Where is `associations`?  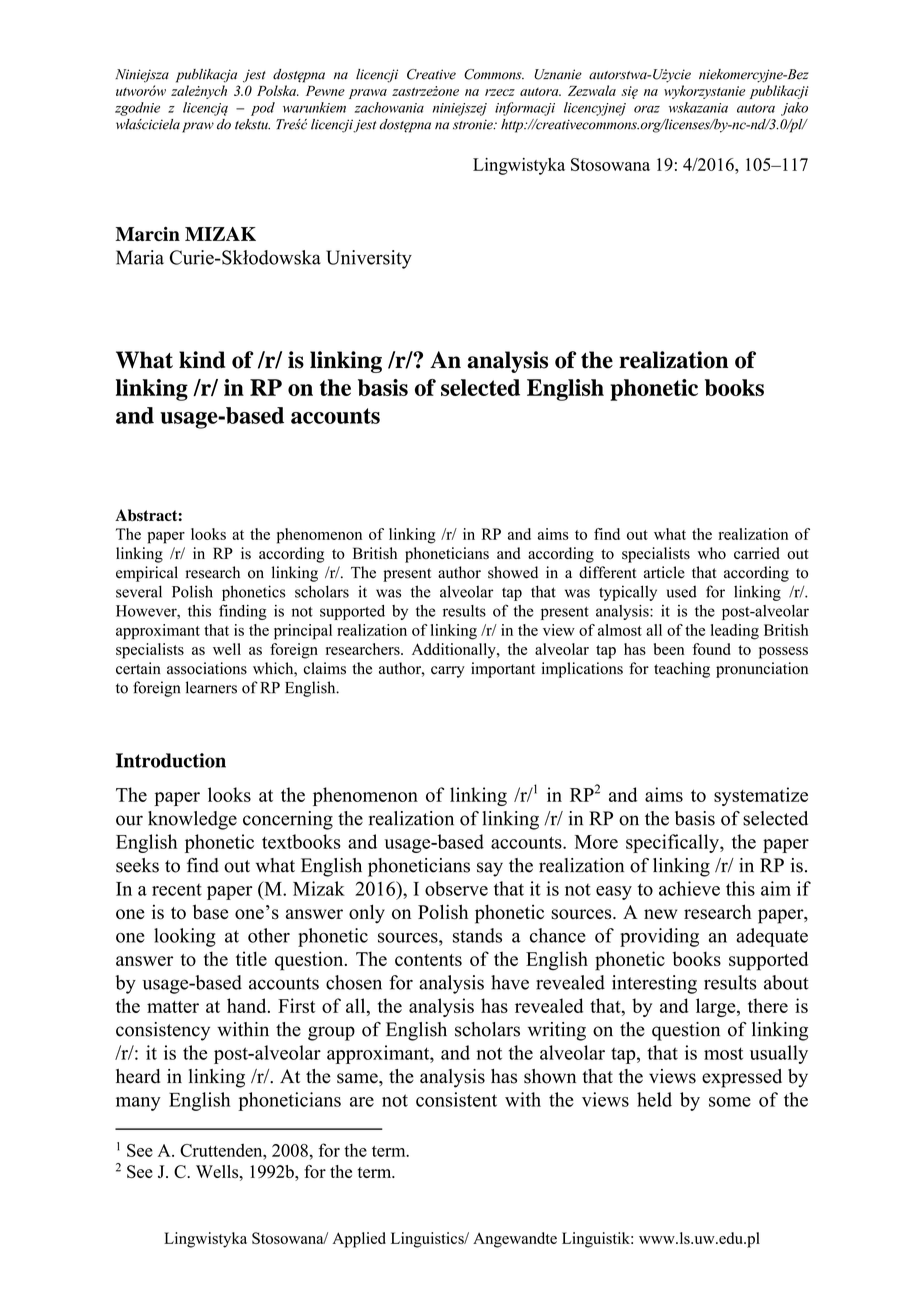 associations is located at coordinates (207, 668).
